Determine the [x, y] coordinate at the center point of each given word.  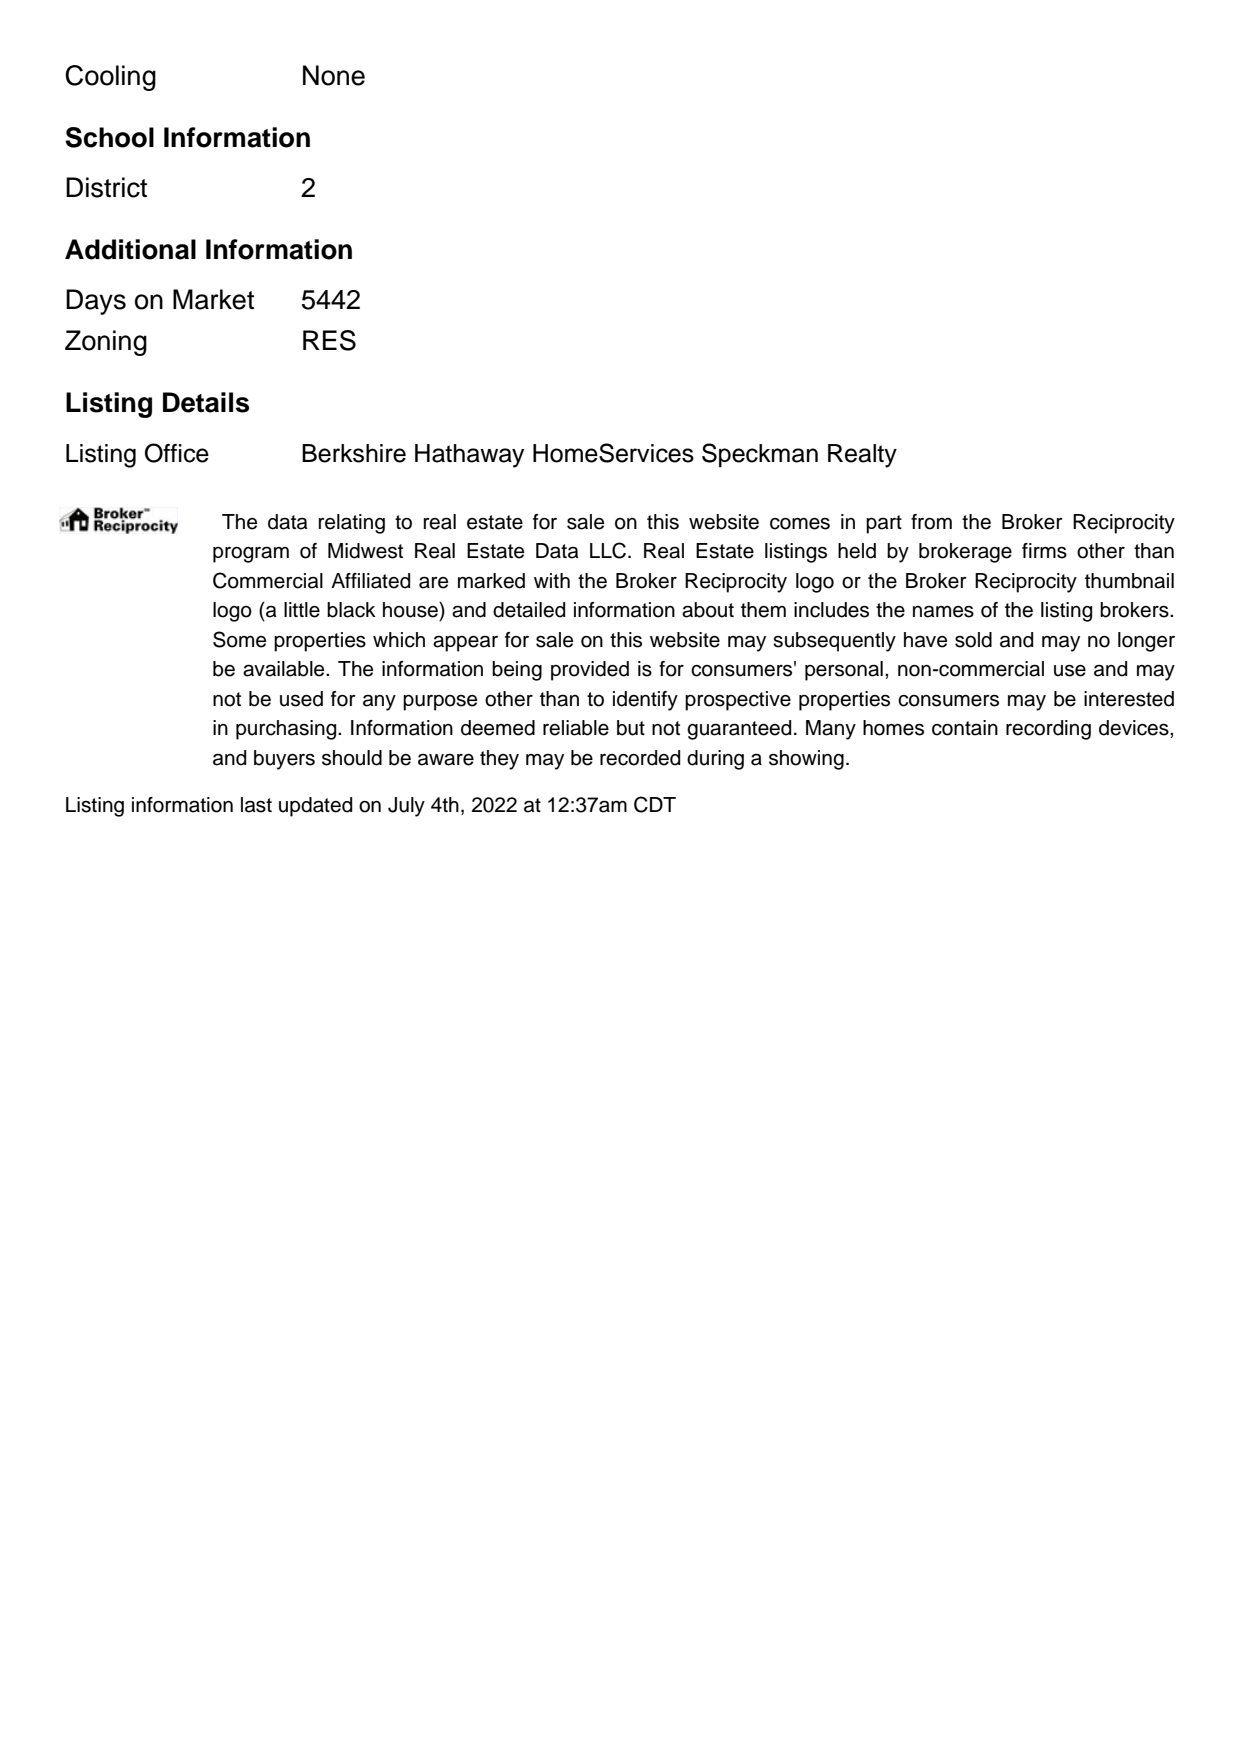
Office [177, 453]
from [931, 522]
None [334, 75]
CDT [655, 804]
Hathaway [469, 456]
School [109, 137]
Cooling [110, 78]
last [256, 805]
